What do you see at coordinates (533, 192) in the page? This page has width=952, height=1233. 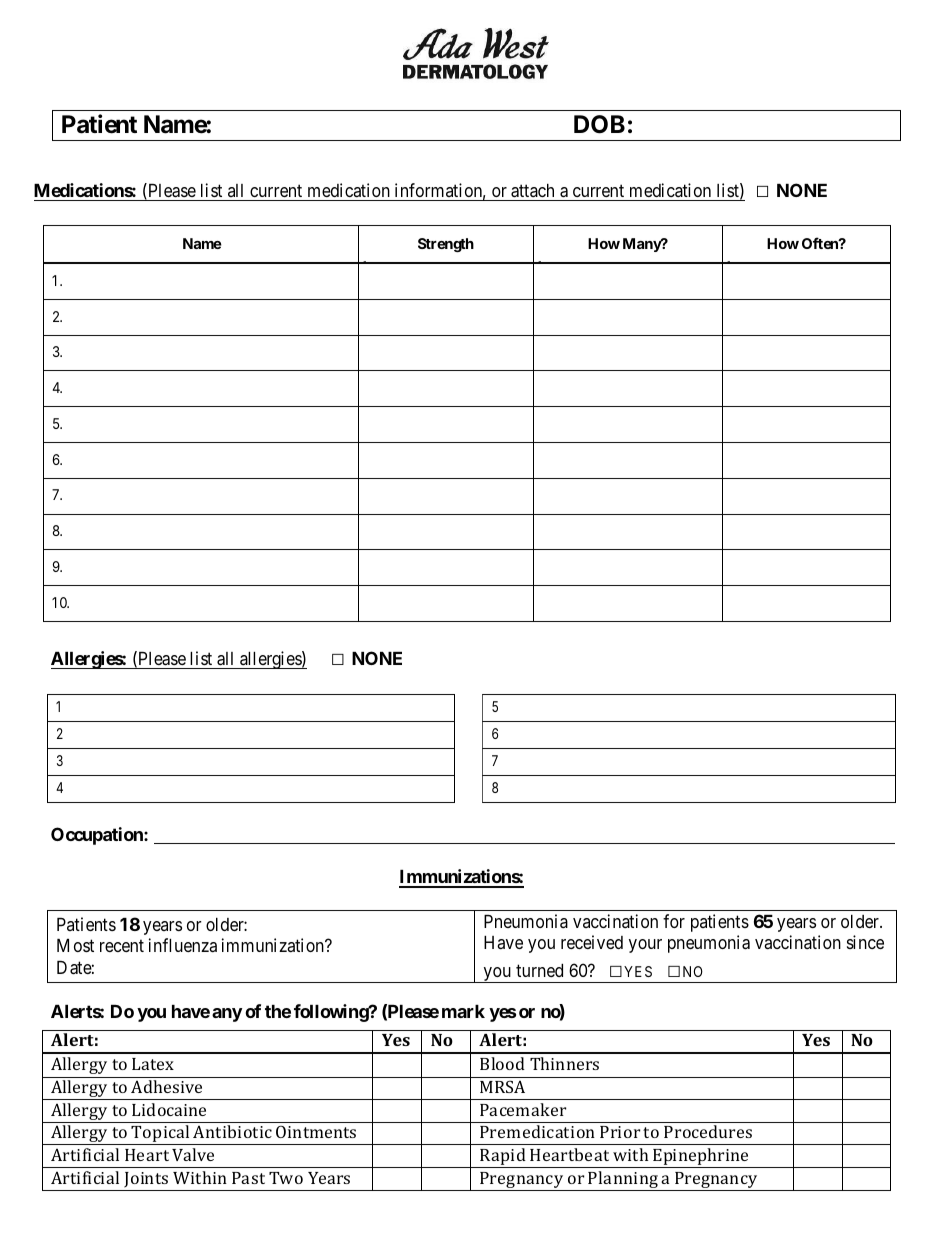 I see `attach` at bounding box center [533, 192].
